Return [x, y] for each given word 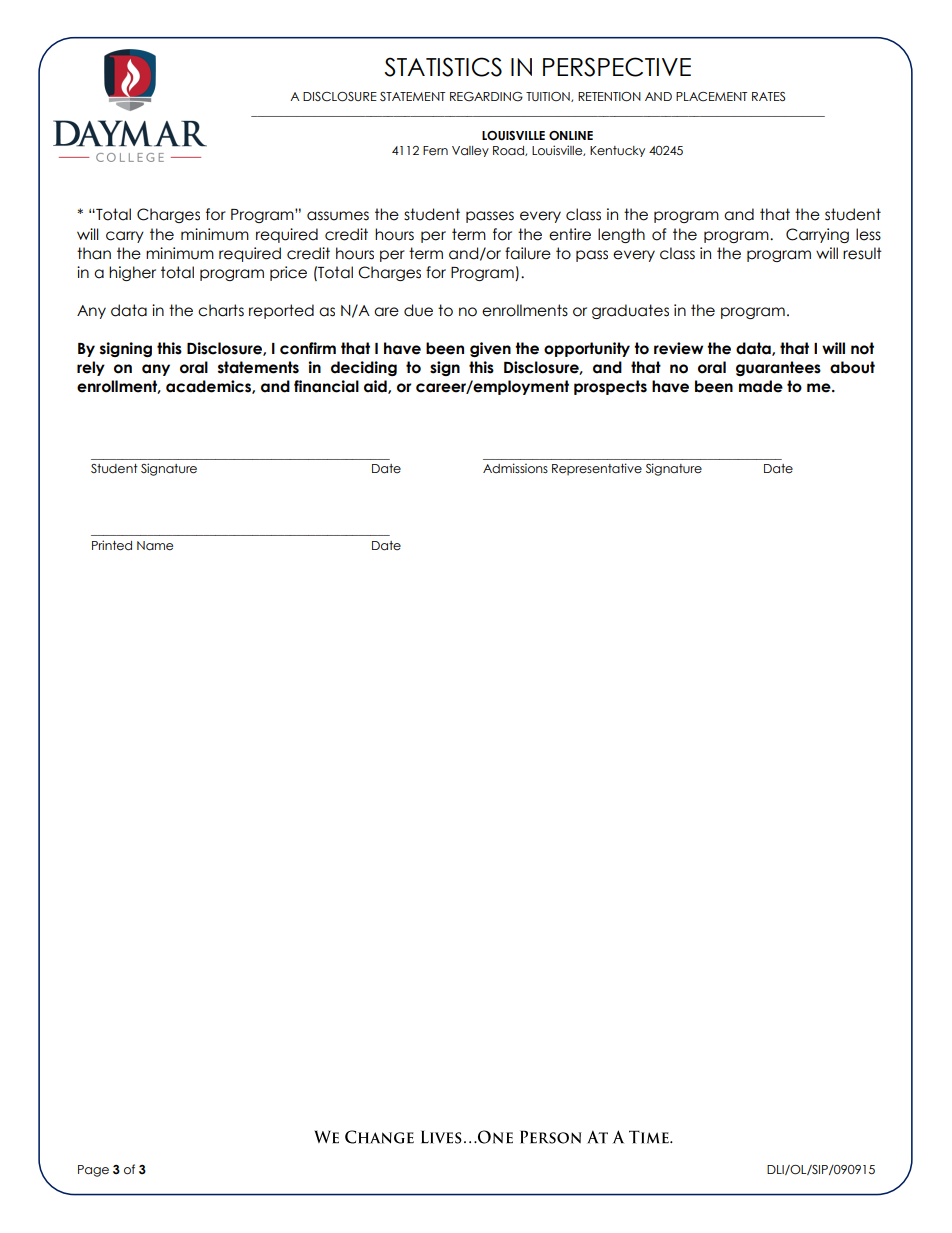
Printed [112, 545]
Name [155, 546]
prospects [610, 387]
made [761, 386]
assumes [338, 216]
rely [91, 368]
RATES [768, 96]
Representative [597, 469]
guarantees [778, 368]
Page [93, 1171]
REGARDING [486, 97]
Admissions [515, 468]
